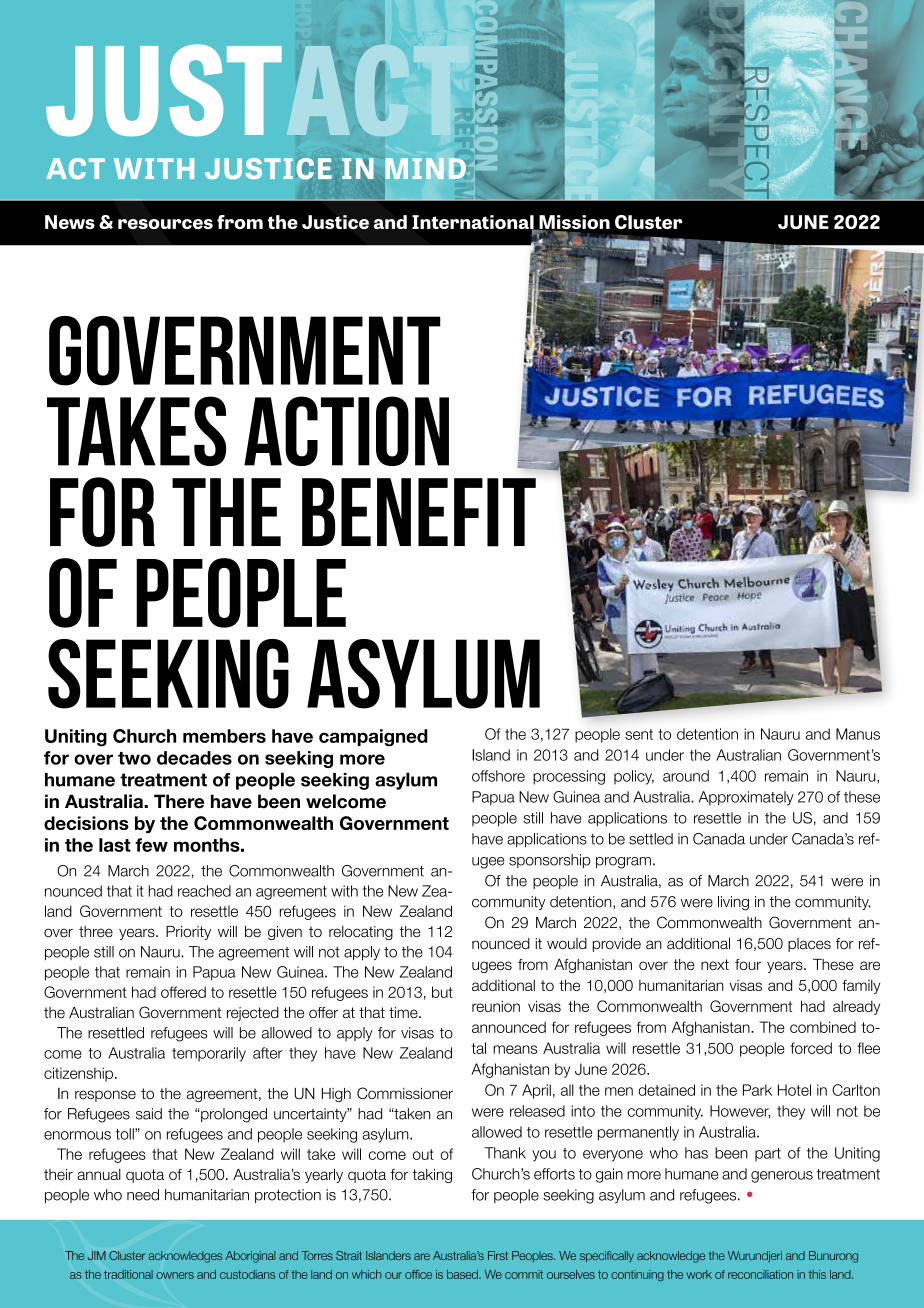 Image resolution: width=924 pixels, height=1308 pixels. What do you see at coordinates (419, 512) in the image?
I see `benefit` at bounding box center [419, 512].
